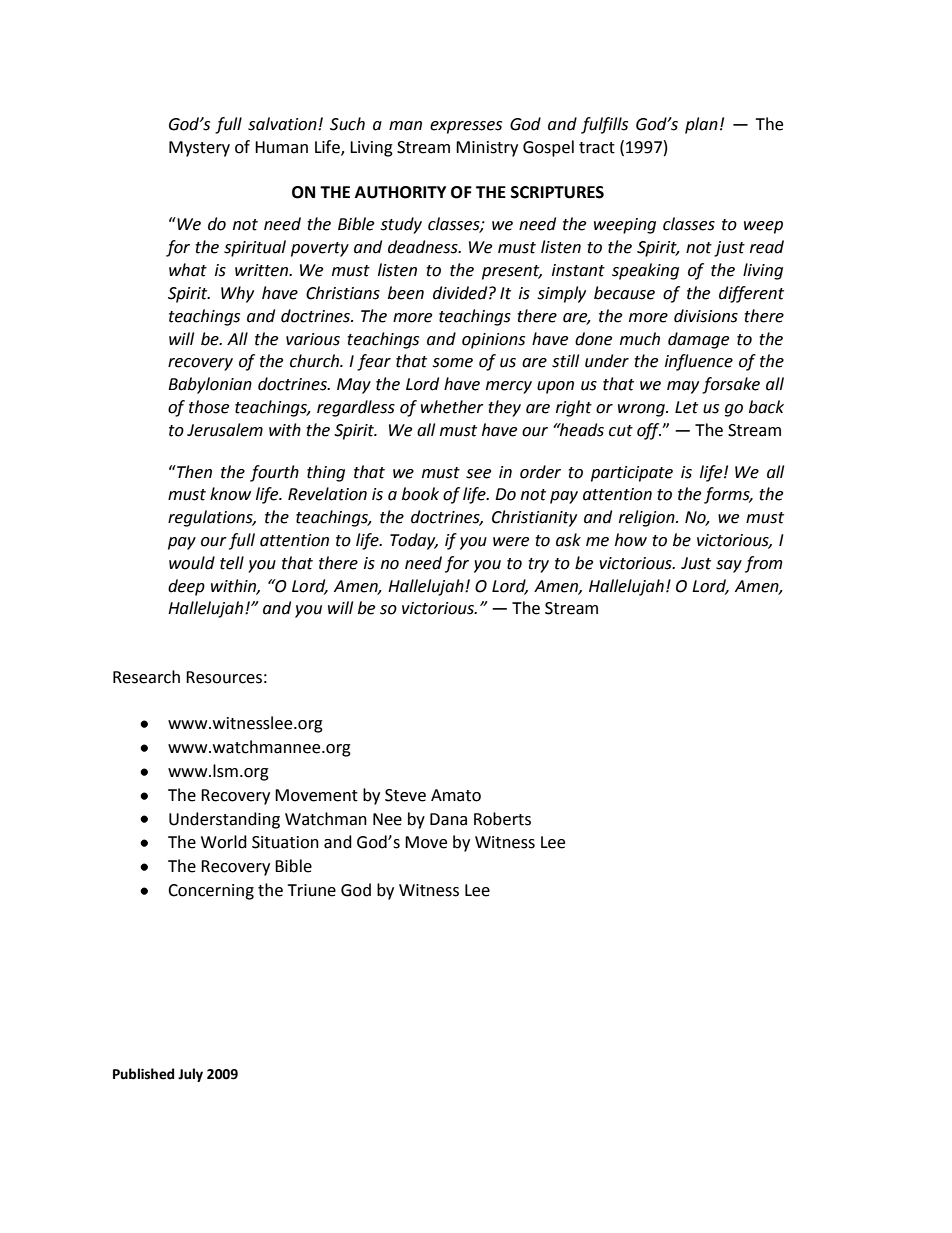 This screenshot has height=1233, width=952. Describe the element at coordinates (210, 385) in the screenshot. I see `Babylonian` at that location.
